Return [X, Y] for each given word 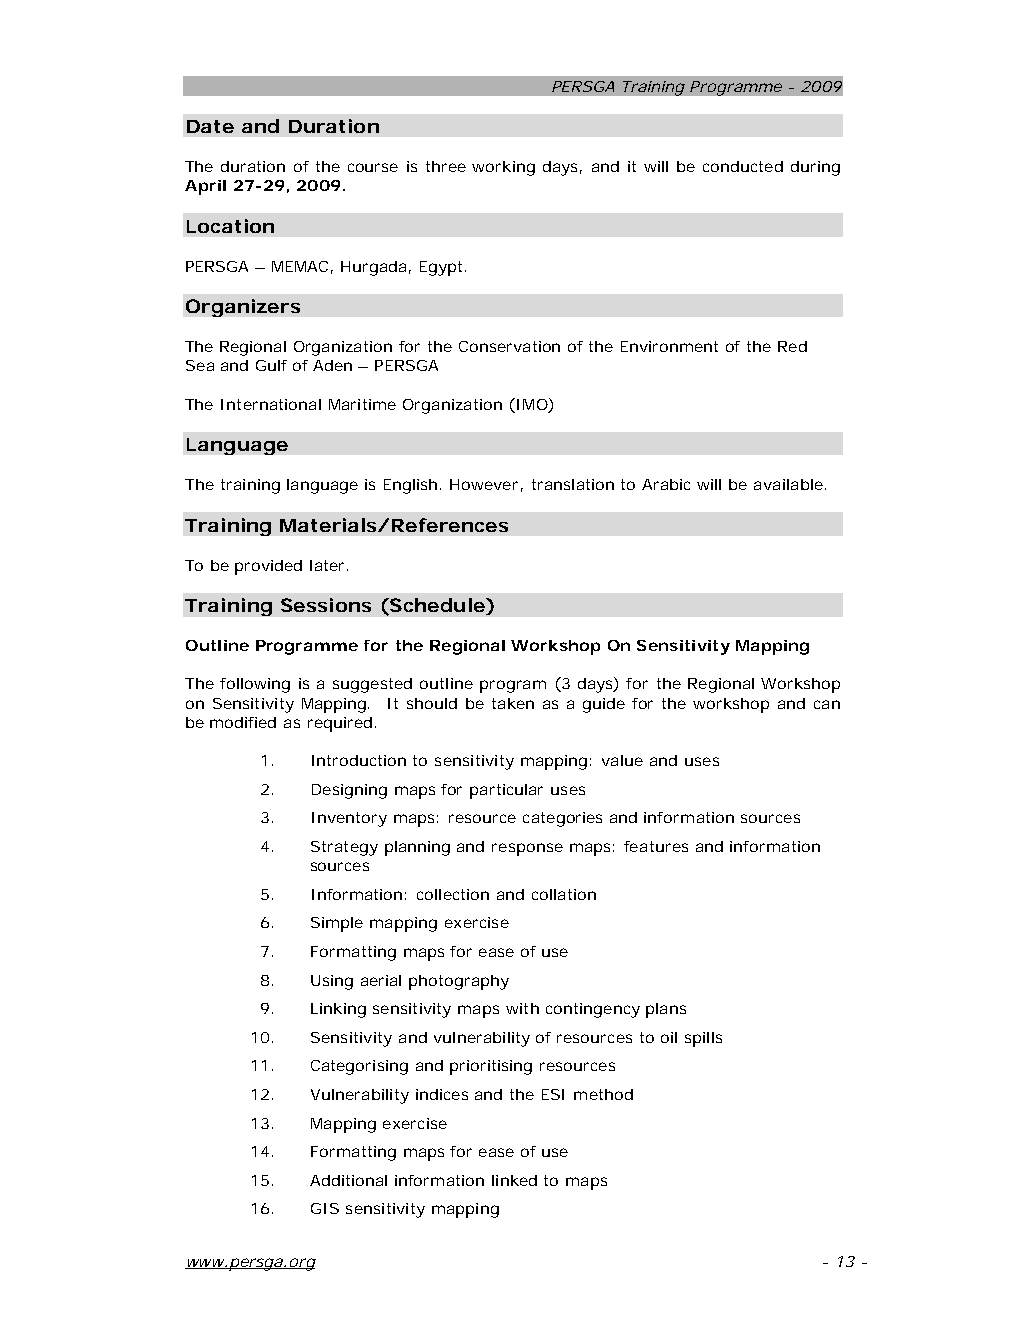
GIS [325, 1208]
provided [268, 567]
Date [210, 126]
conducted [743, 166]
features [656, 846]
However [484, 484]
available [788, 484]
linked [514, 1180]
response [527, 849]
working [503, 168]
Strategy [344, 848]
